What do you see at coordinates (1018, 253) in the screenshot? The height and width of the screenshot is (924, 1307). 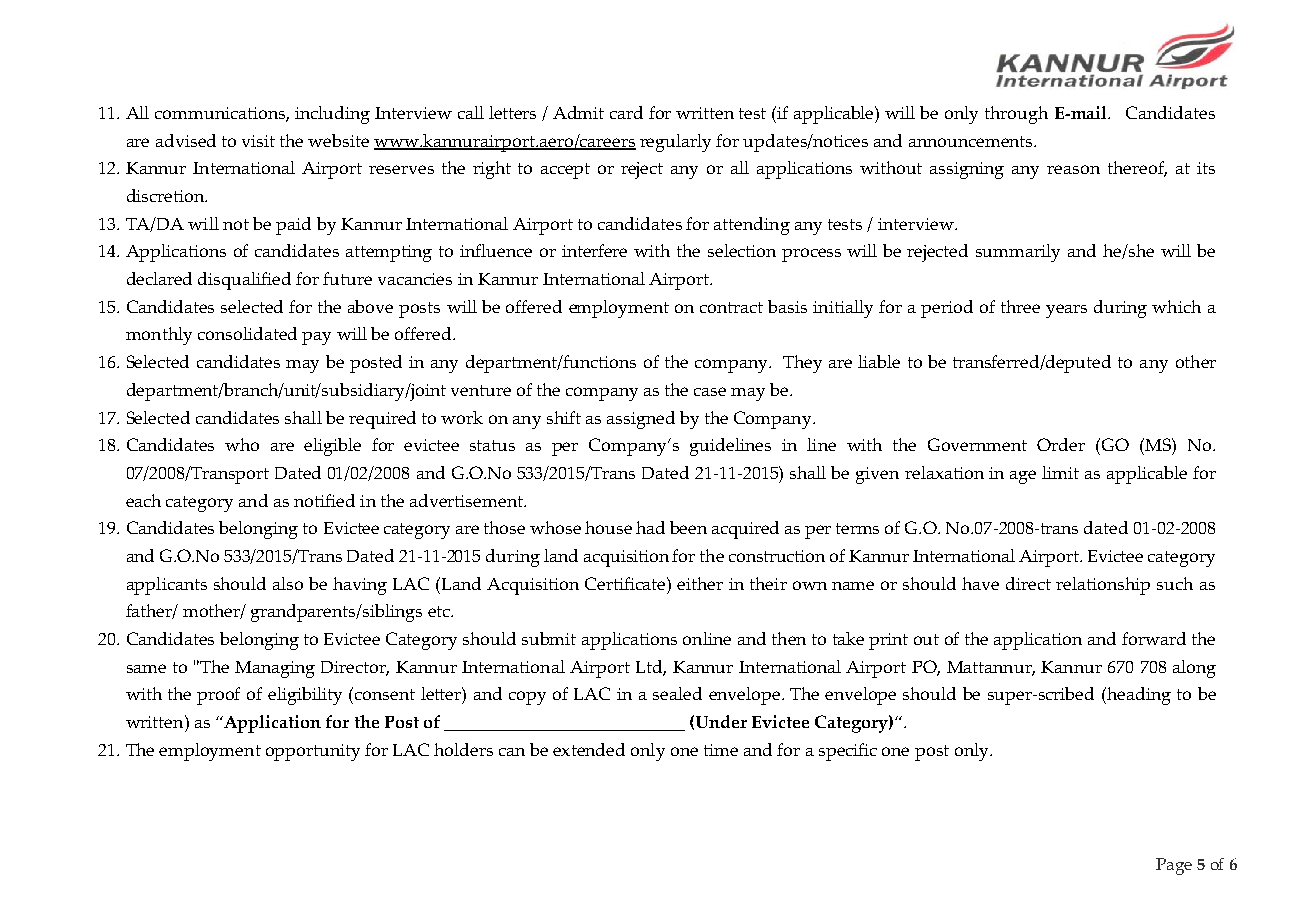 I see `summarily` at bounding box center [1018, 253].
